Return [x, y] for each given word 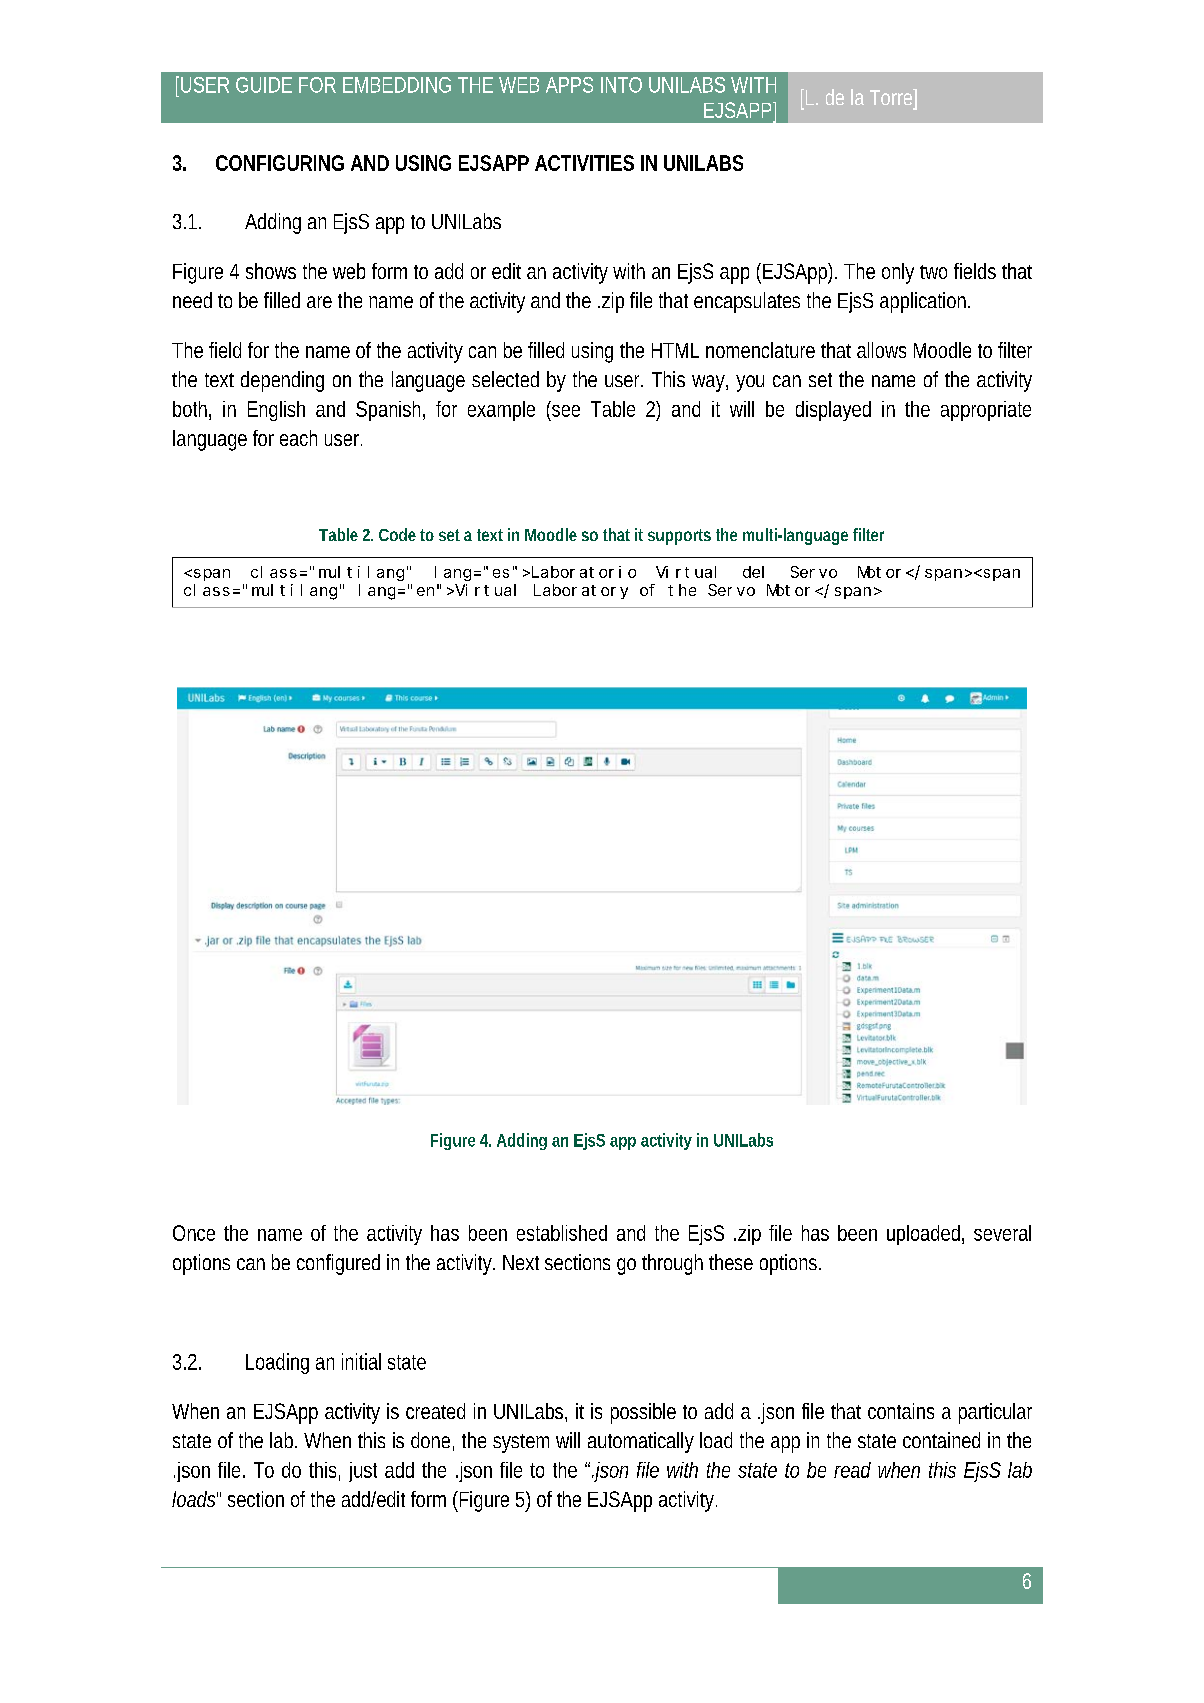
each [298, 438]
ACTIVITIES [584, 163]
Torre [892, 97]
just [363, 1472]
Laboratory [581, 591]
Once [194, 1233]
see [566, 411]
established [562, 1233]
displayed [833, 411]
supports [679, 537]
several [1002, 1233]
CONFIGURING [280, 163]
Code [397, 534]
